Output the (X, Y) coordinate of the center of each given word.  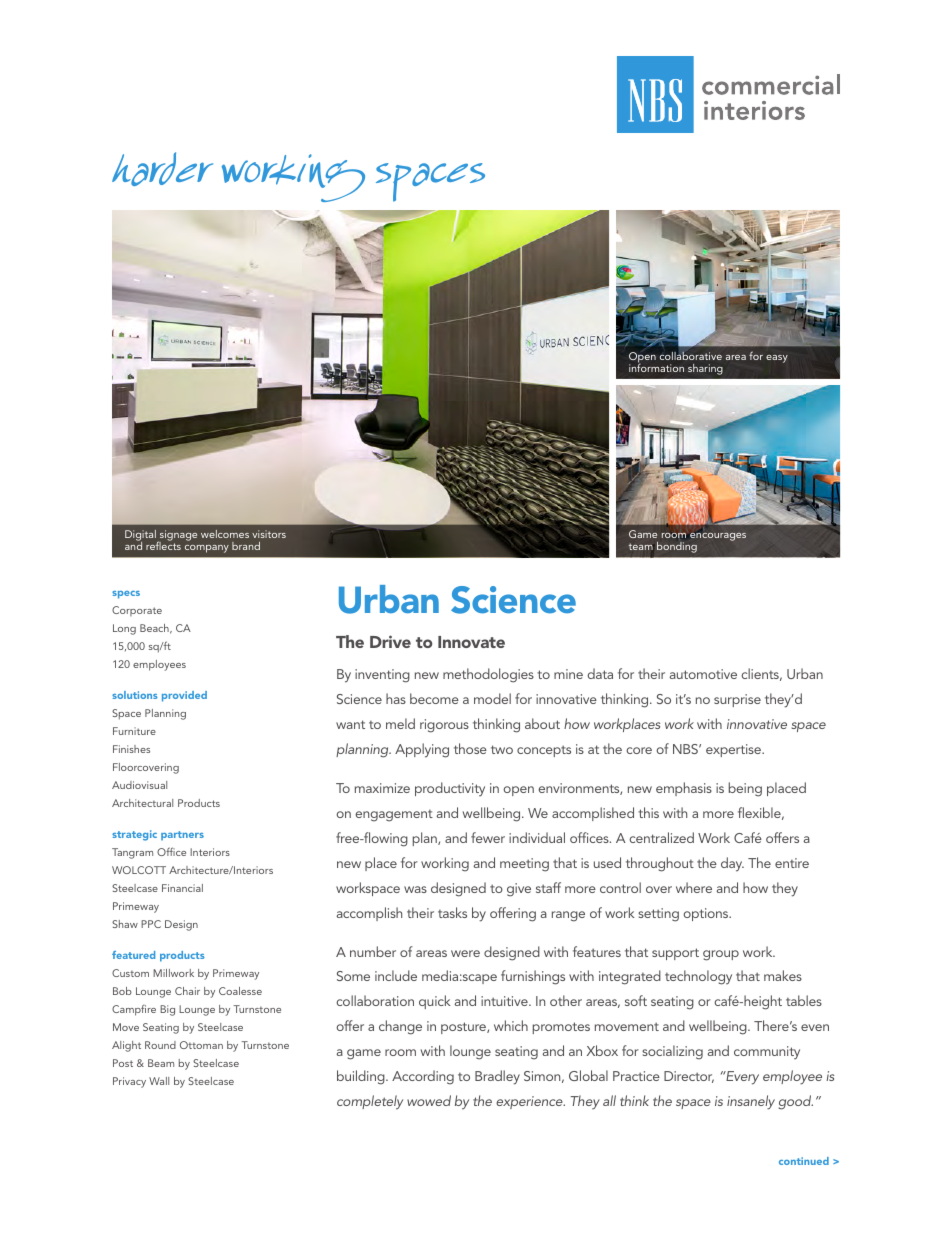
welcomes (225, 534)
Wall (159, 1081)
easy (777, 359)
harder (162, 169)
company (207, 549)
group (721, 955)
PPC (151, 924)
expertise (734, 750)
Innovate (471, 642)
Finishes (131, 749)
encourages (717, 537)
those (470, 748)
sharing (705, 369)
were (465, 953)
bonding (677, 547)
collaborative (691, 355)
